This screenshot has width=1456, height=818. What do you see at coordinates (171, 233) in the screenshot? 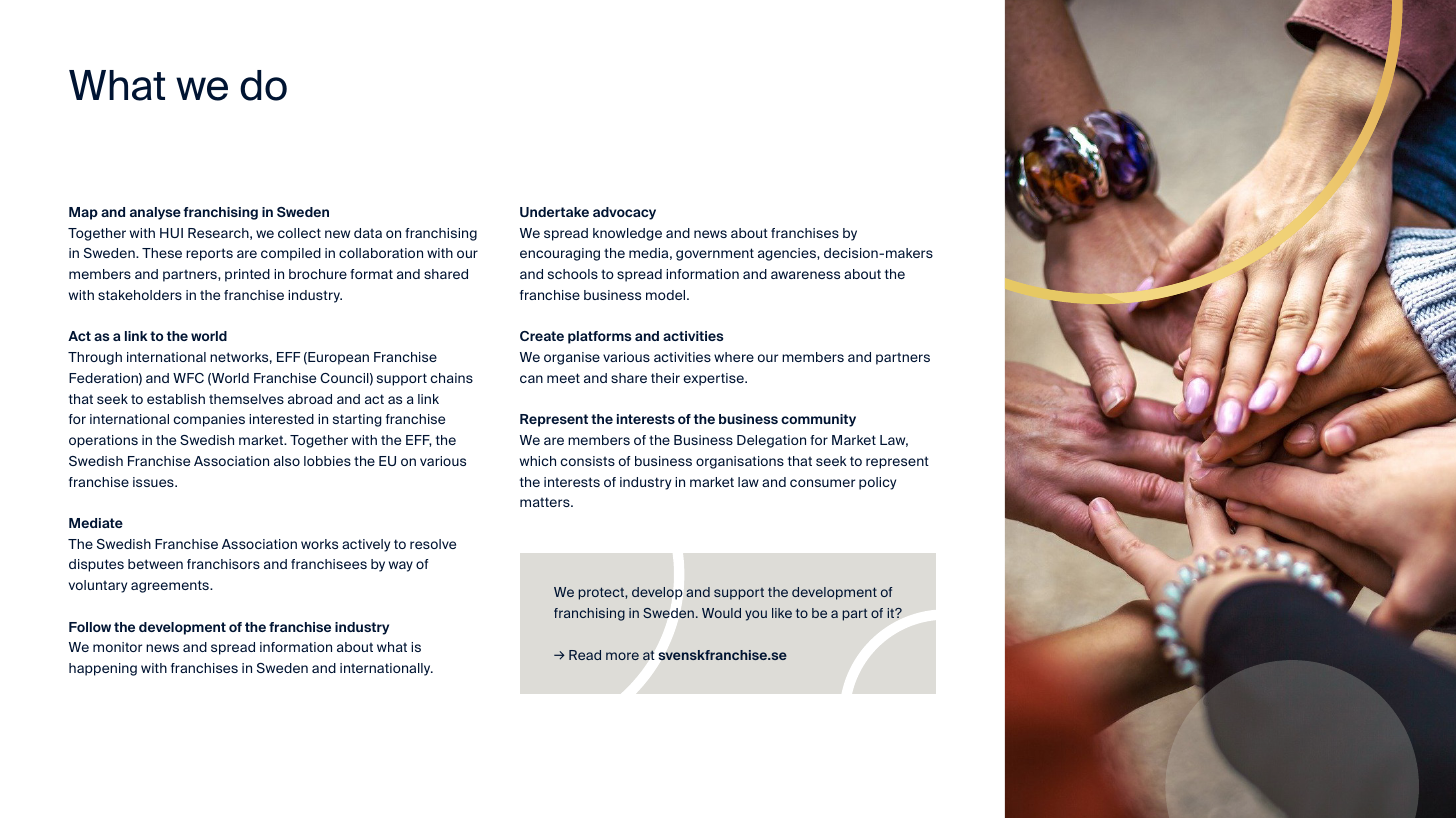
I see `HUI` at bounding box center [171, 233].
